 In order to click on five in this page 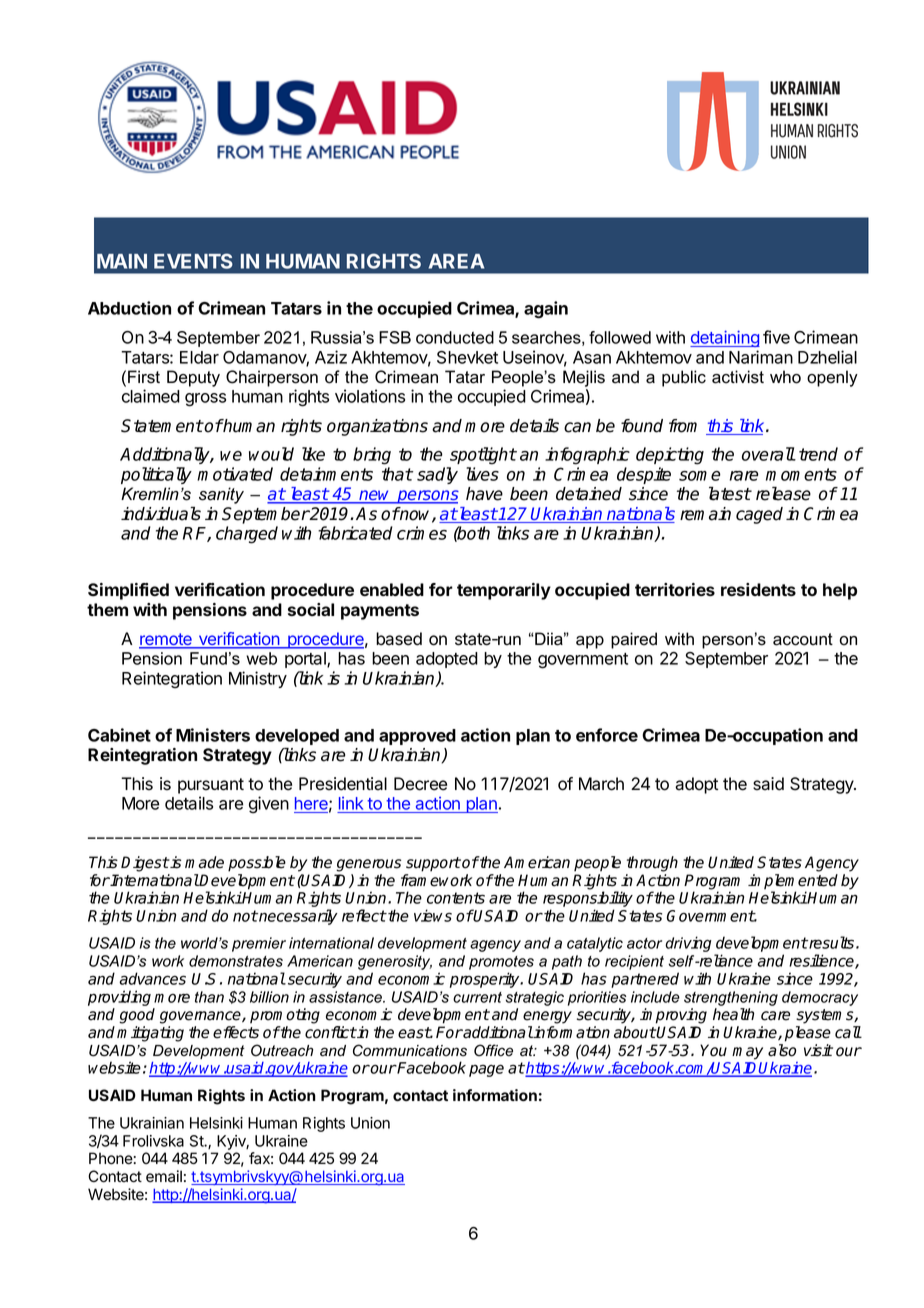, I will do `click(776, 337)`.
